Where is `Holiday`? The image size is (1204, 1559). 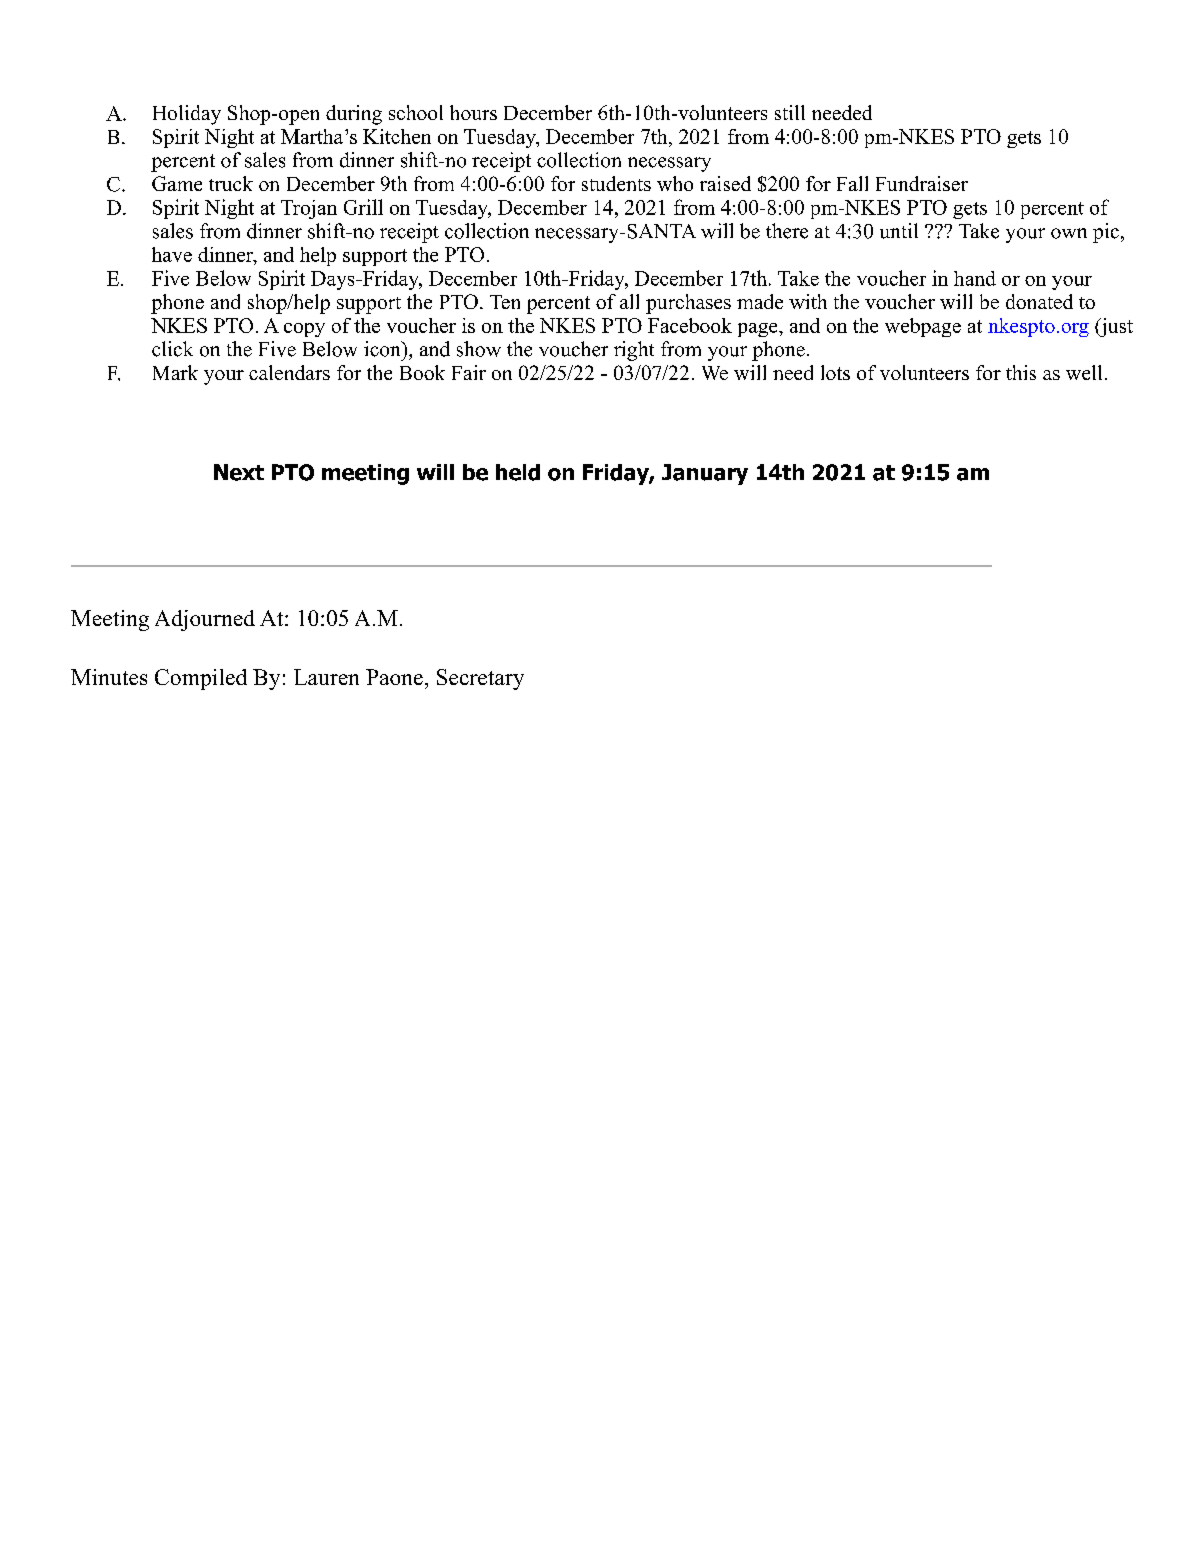
Holiday is located at coordinates (187, 115).
